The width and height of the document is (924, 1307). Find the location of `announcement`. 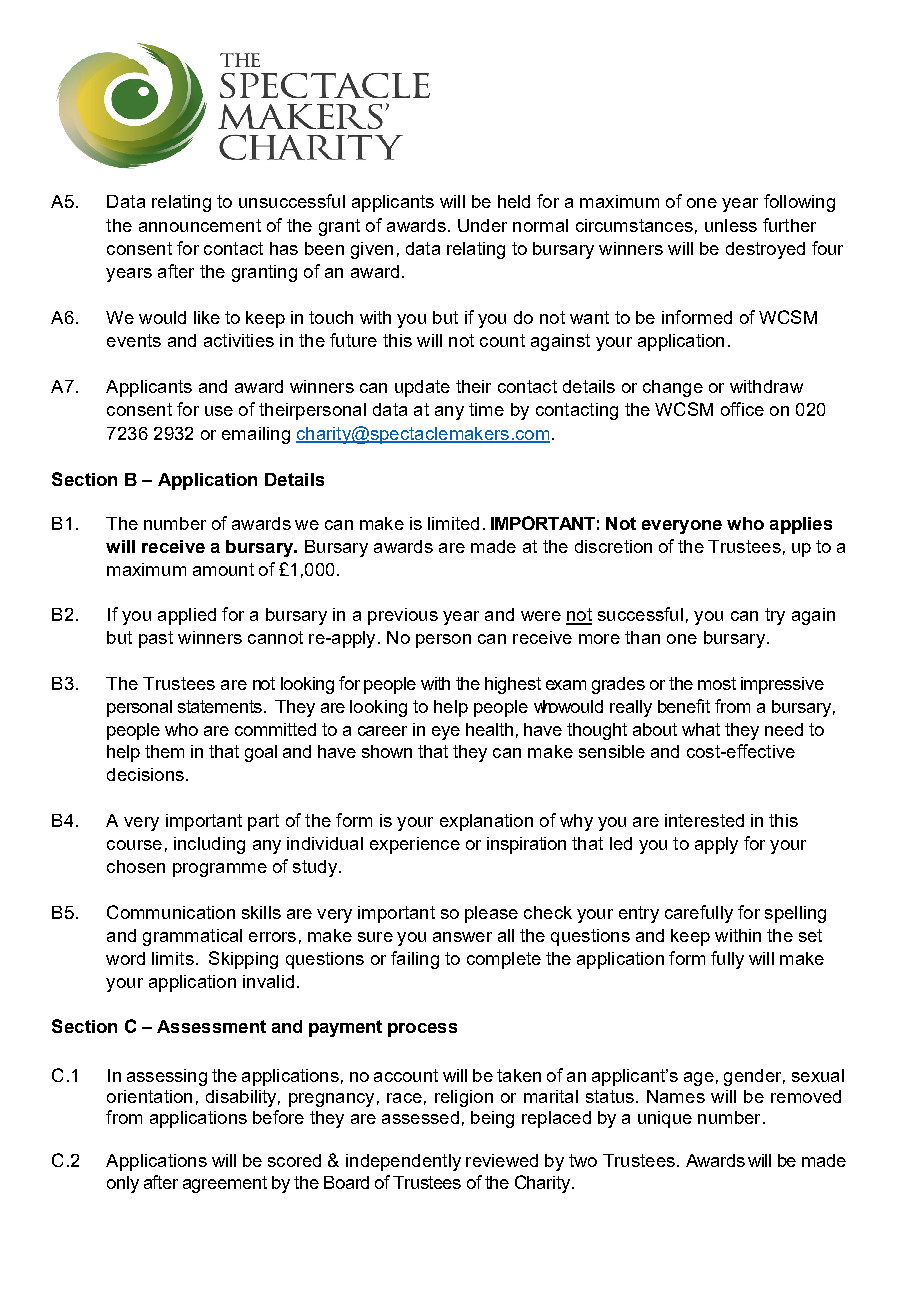

announcement is located at coordinates (200, 225).
